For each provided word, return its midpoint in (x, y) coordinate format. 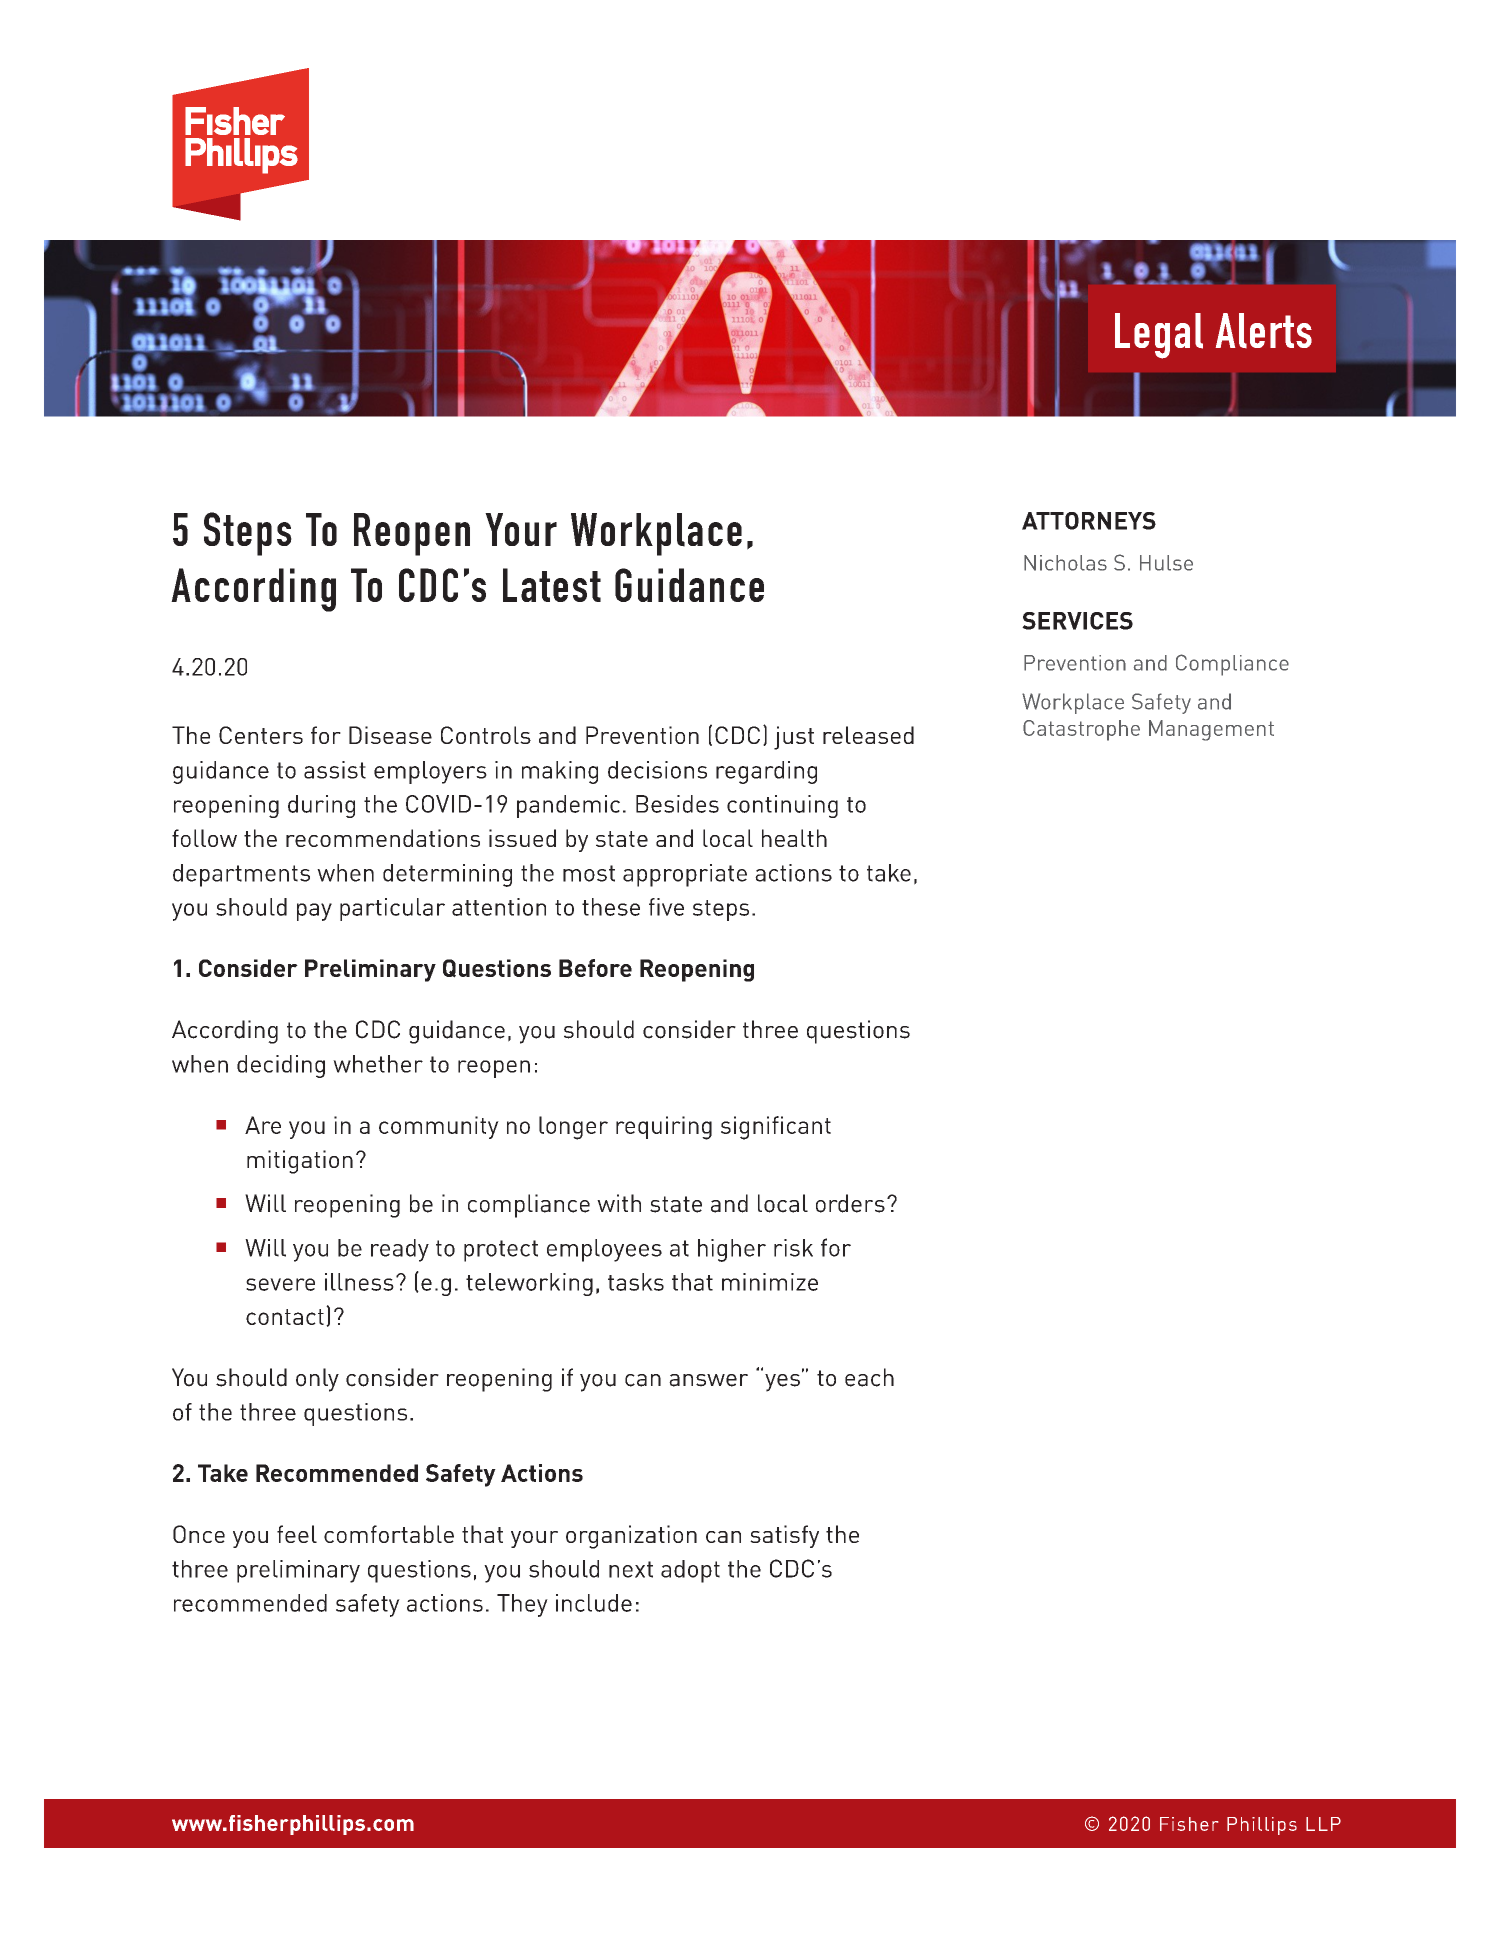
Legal (1159, 336)
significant (776, 1128)
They (522, 1605)
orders (850, 1203)
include (594, 1603)
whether (378, 1064)
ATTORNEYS (1089, 521)
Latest (552, 585)
